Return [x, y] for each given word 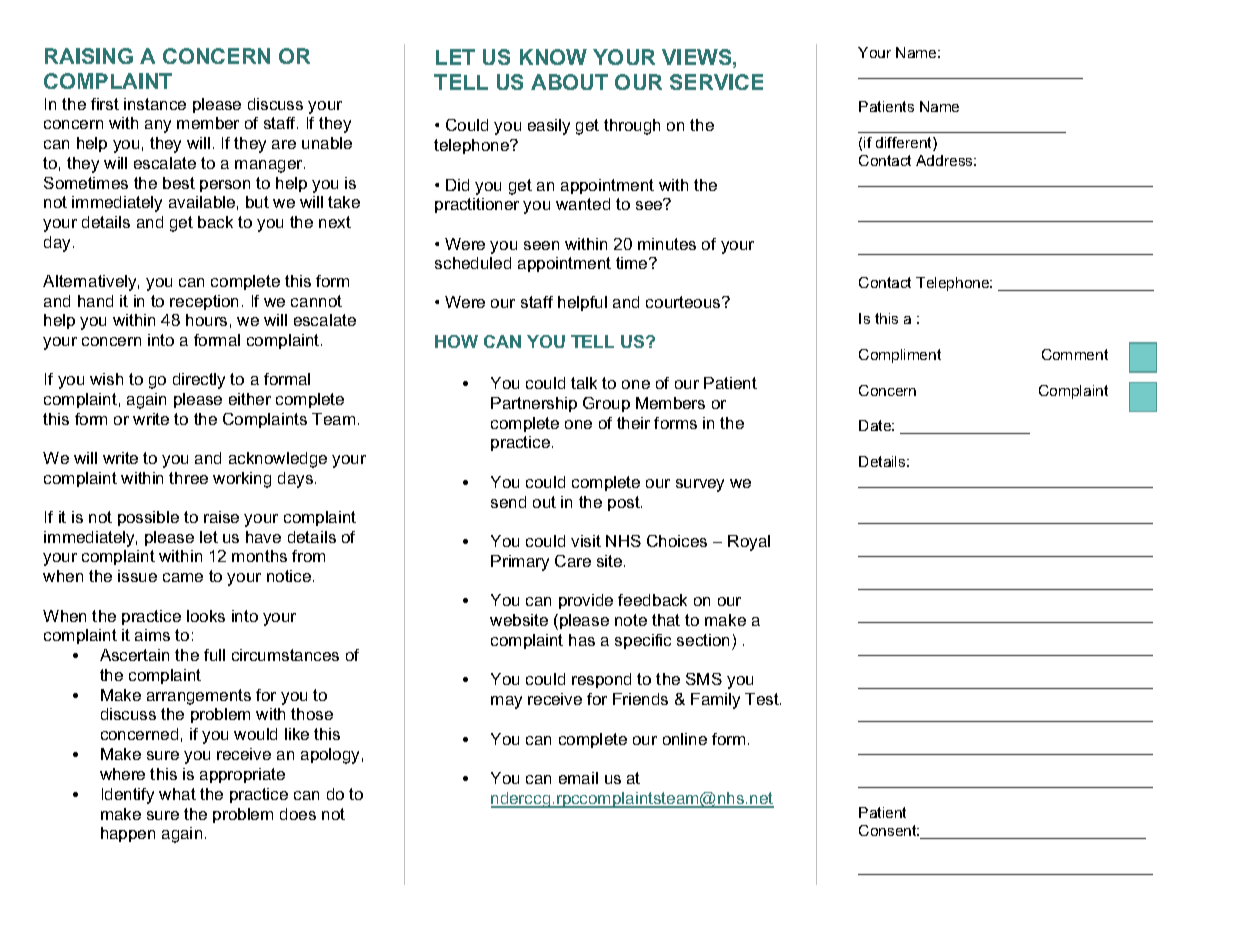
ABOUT [569, 82]
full [214, 655]
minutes [667, 244]
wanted [583, 204]
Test [763, 699]
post [625, 503]
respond [601, 680]
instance [155, 104]
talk [584, 383]
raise [221, 517]
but [257, 202]
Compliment [900, 356]
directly [199, 381]
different [905, 144]
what [177, 794]
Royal [749, 543]
